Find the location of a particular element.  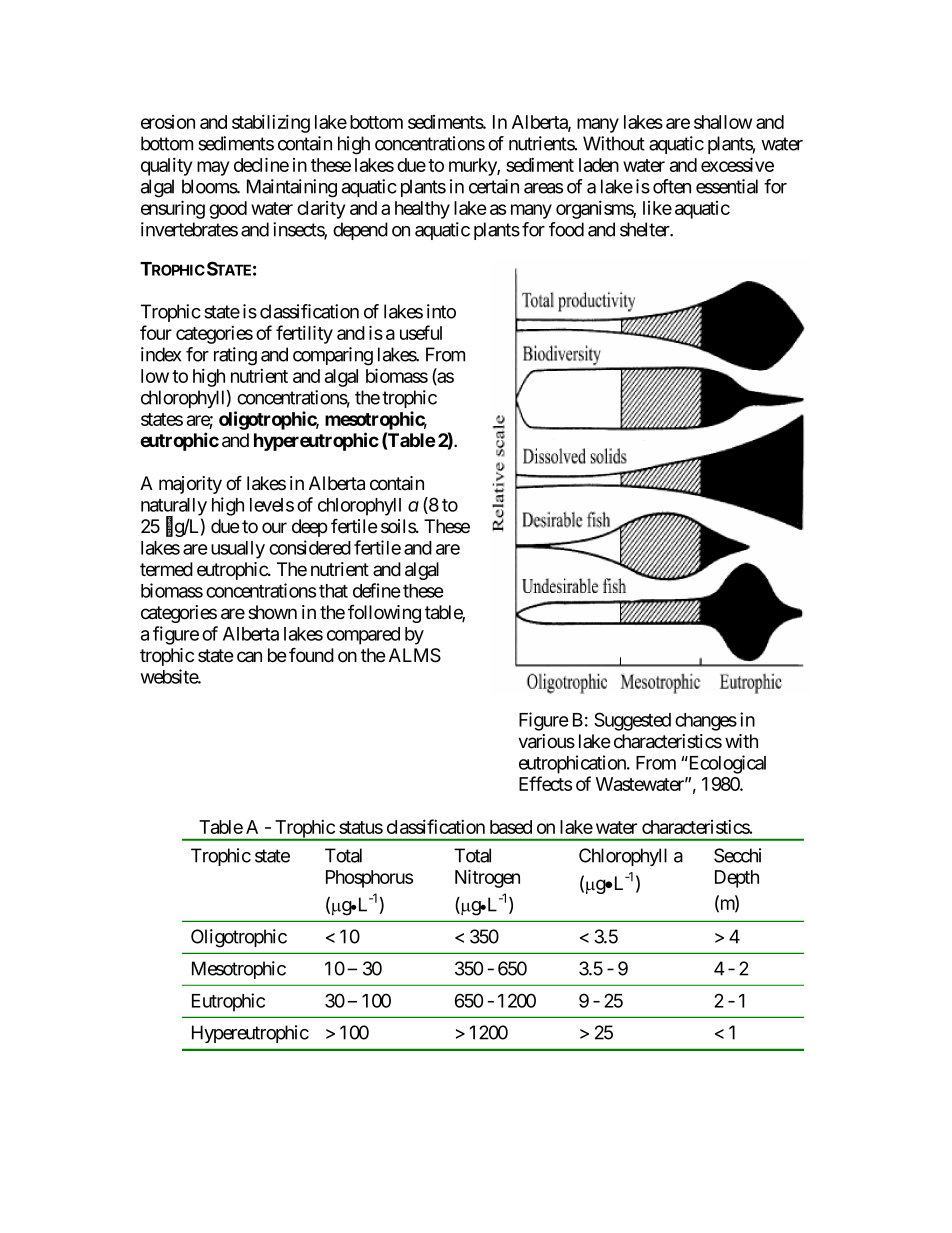

certain is located at coordinates (494, 186).
